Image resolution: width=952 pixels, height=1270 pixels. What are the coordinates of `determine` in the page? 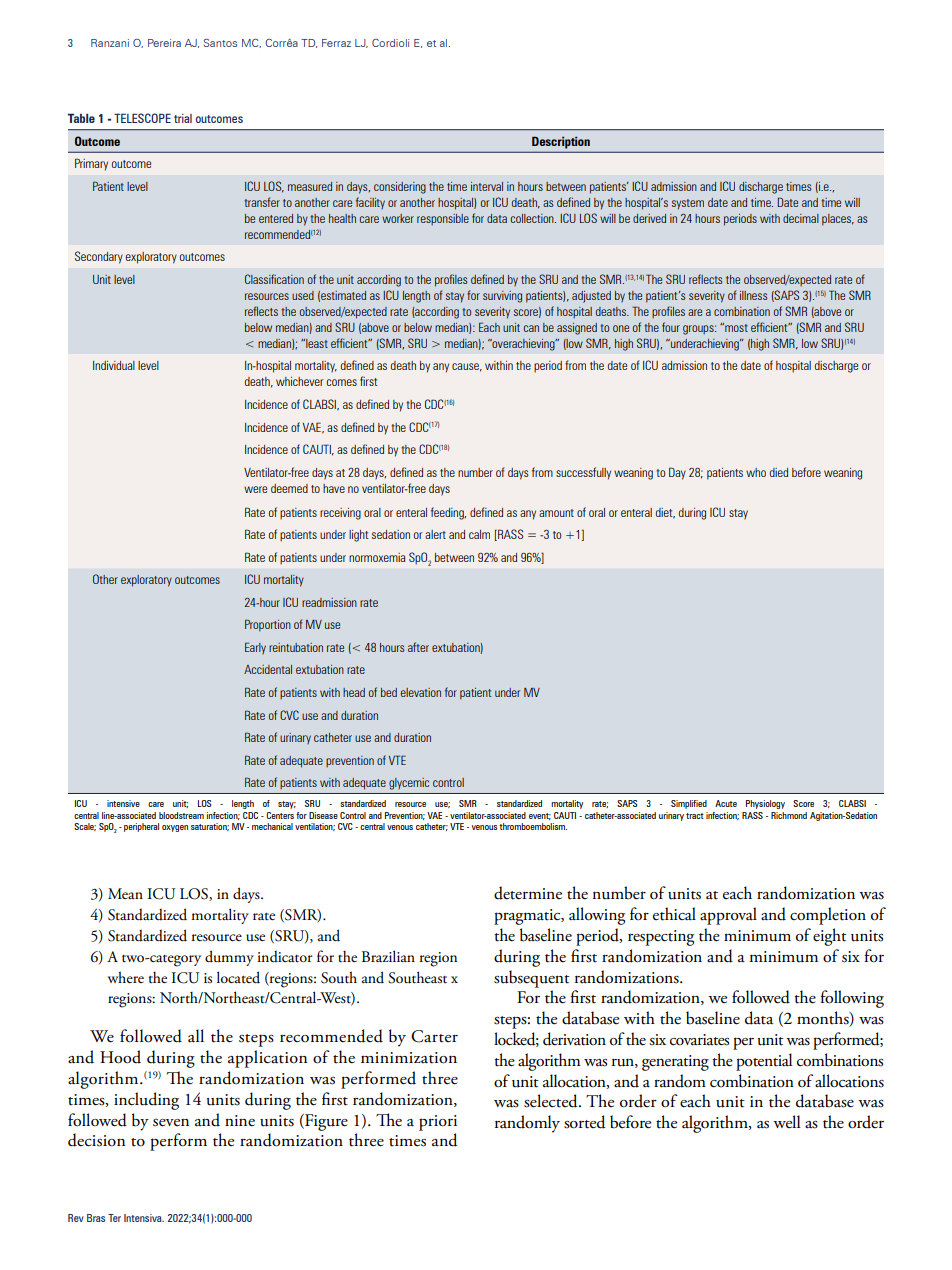 It's located at (528, 893).
